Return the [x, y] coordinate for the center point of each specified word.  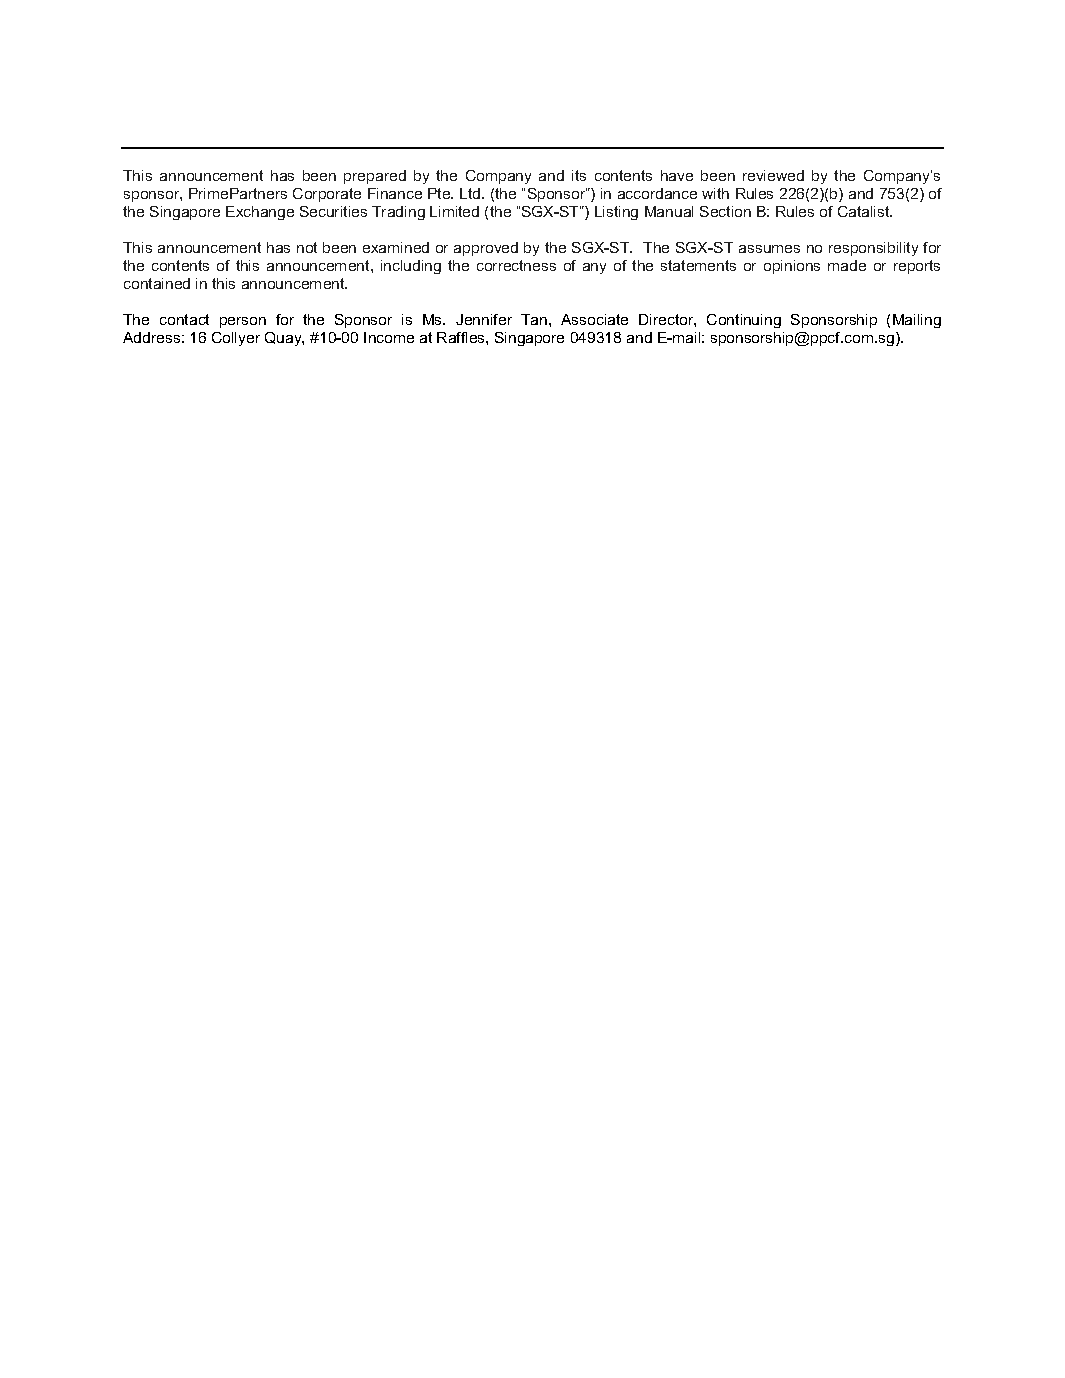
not [307, 247]
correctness [516, 265]
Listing [616, 213]
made [847, 265]
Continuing [744, 321]
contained [157, 283]
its [579, 175]
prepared [375, 177]
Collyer [236, 339]
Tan [534, 319]
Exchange [260, 213]
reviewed [773, 175]
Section [725, 211]
